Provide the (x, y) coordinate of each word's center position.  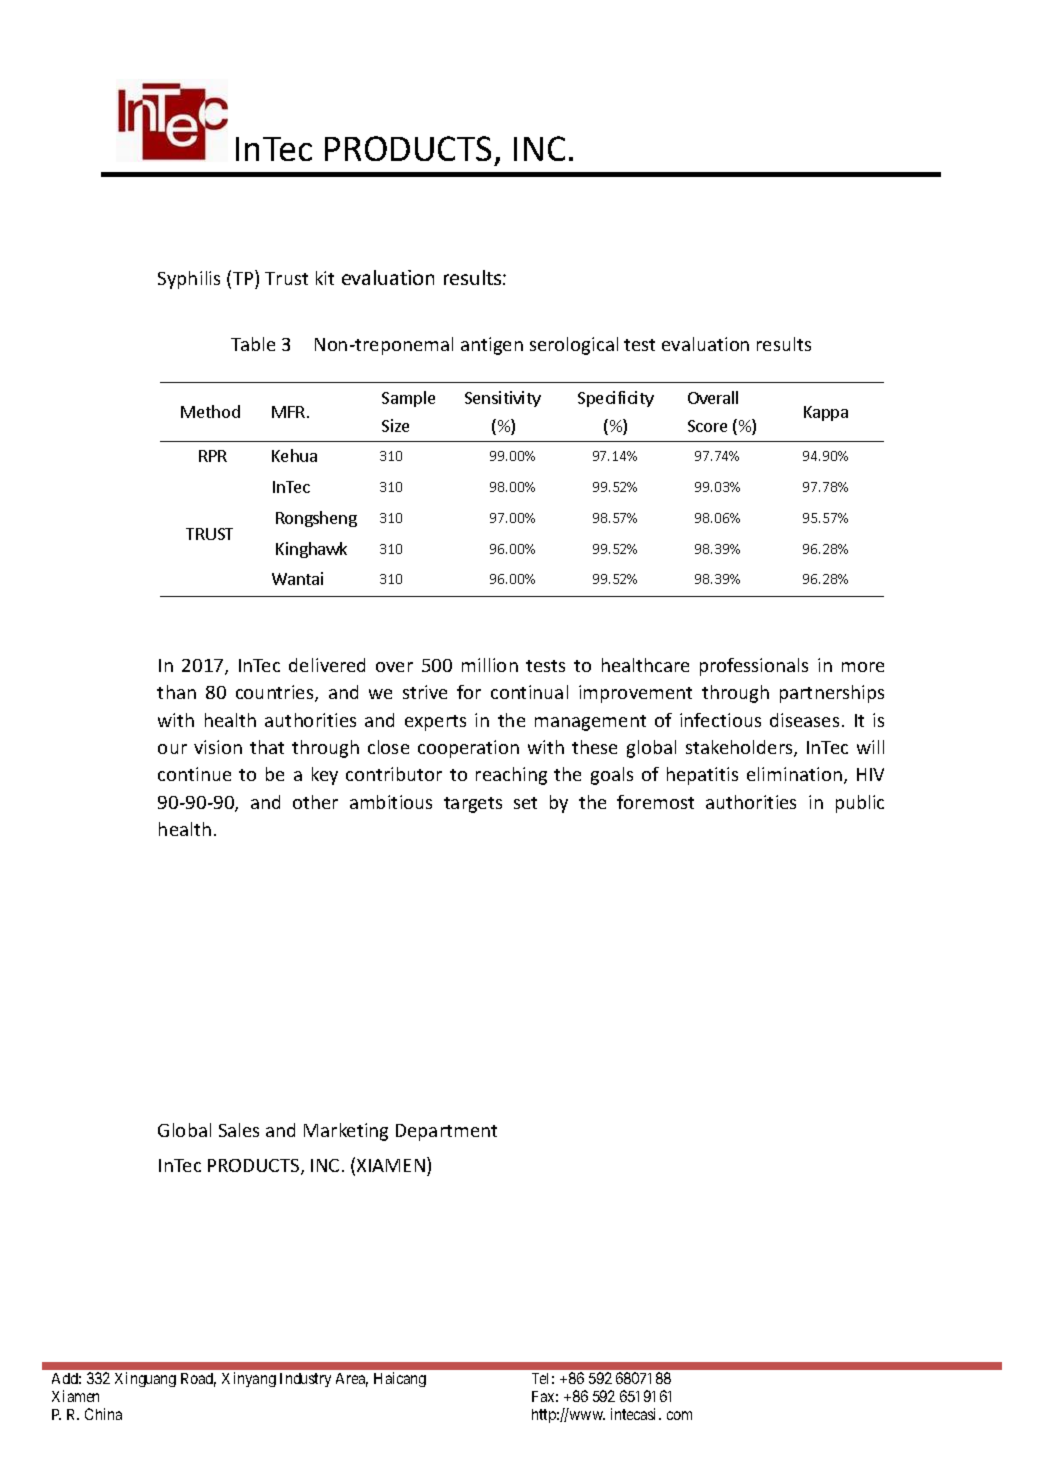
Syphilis (189, 280)
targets (473, 805)
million (490, 665)
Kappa (826, 413)
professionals (754, 667)
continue (194, 774)
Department (446, 1132)
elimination (794, 774)
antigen (492, 346)
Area (352, 1380)
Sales (239, 1130)
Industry (305, 1380)
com (679, 1415)
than (176, 692)
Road (198, 1380)
